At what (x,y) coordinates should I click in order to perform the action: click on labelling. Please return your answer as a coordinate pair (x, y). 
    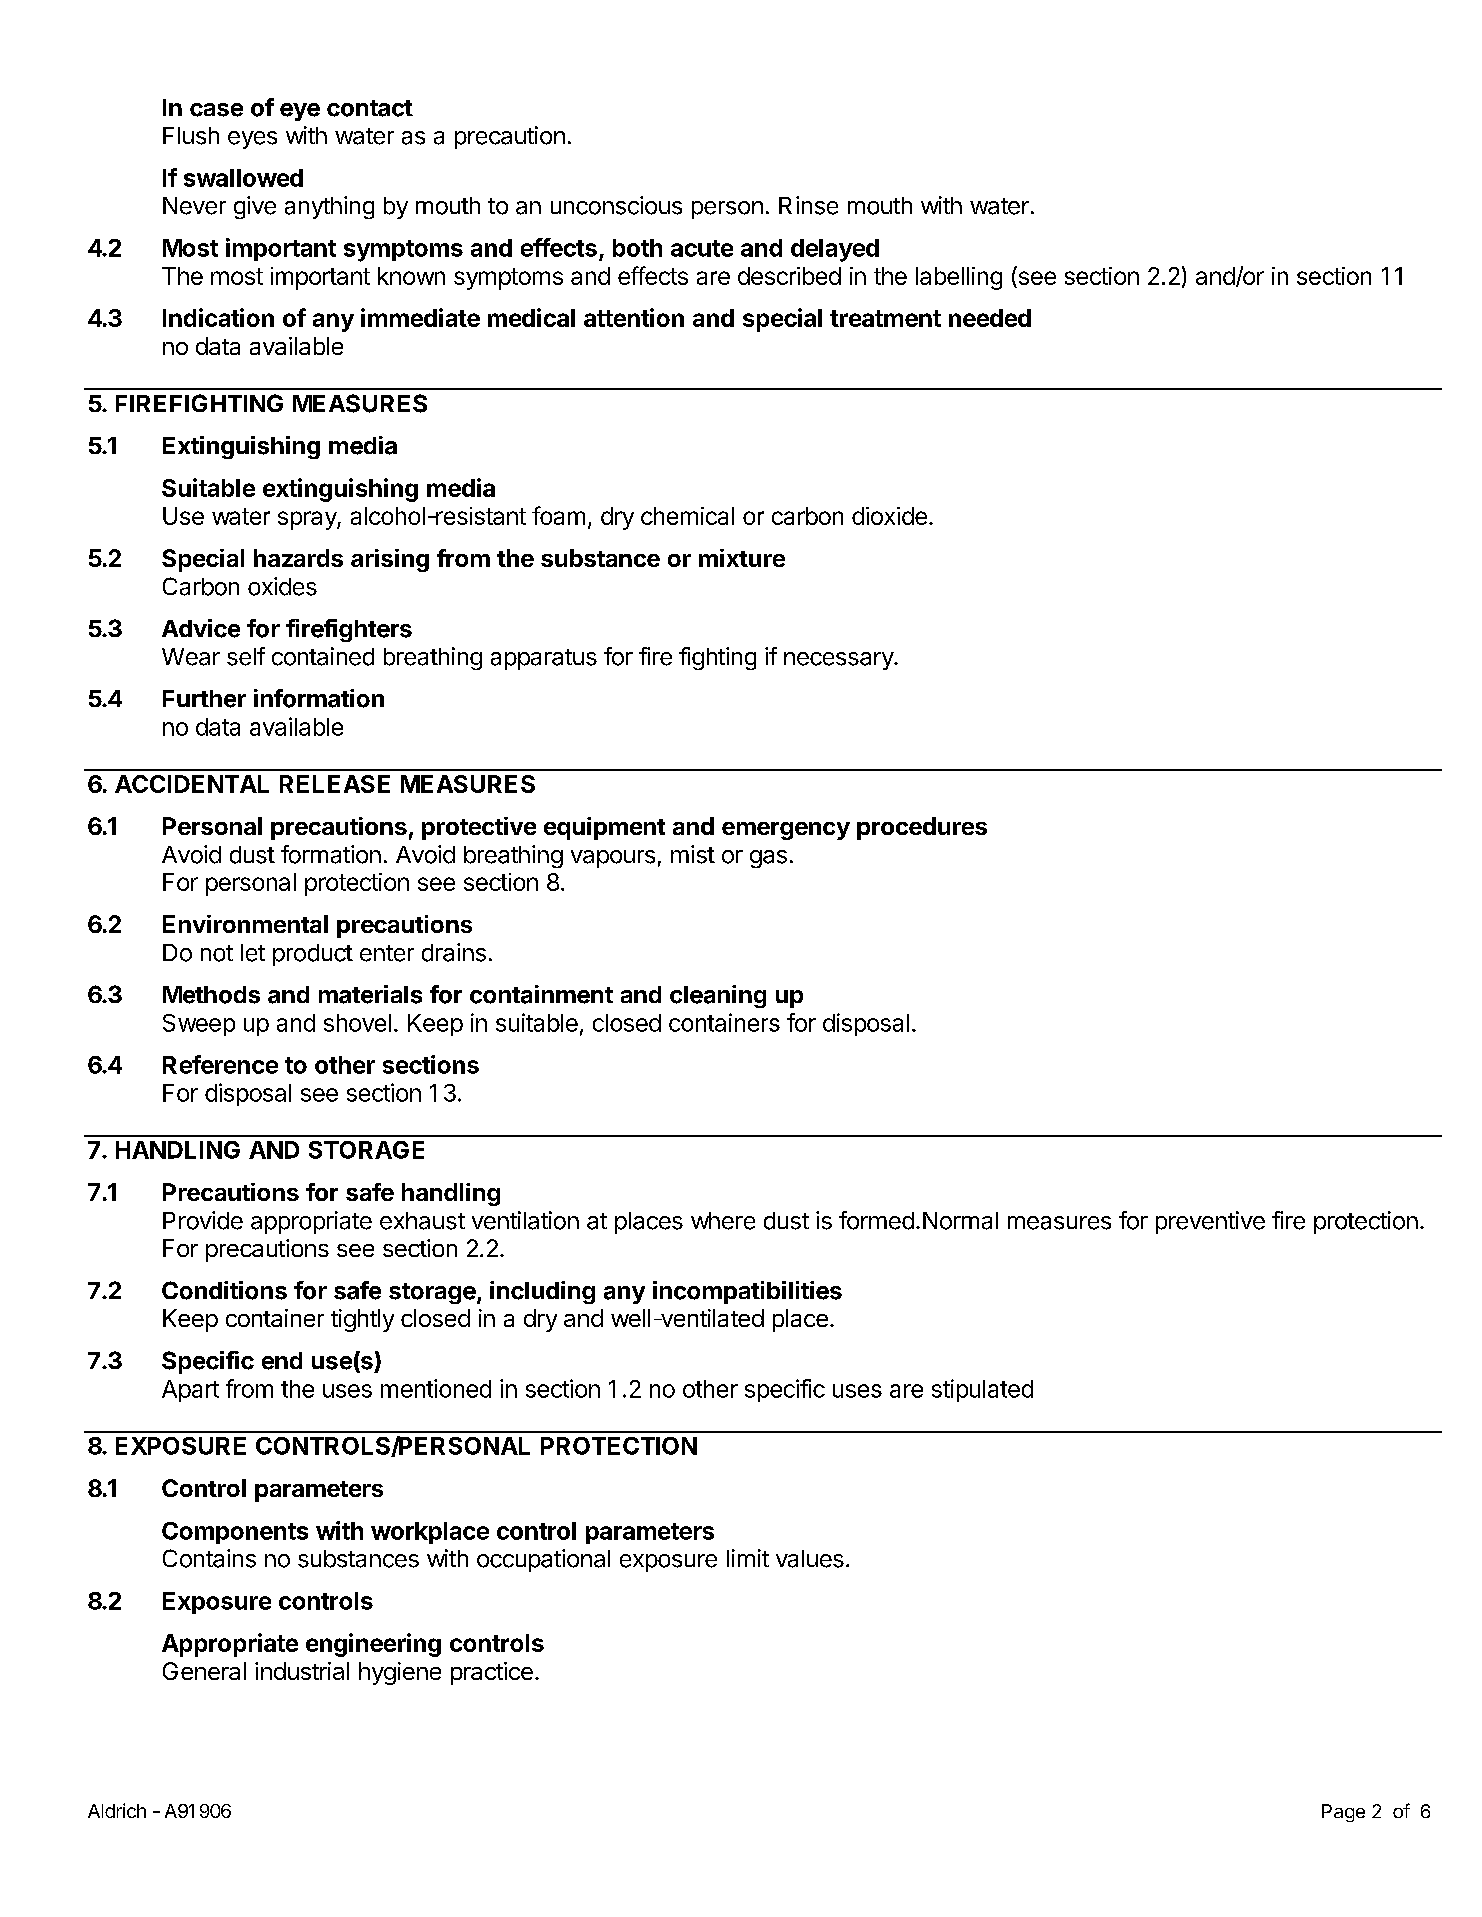
    Looking at the image, I should click on (959, 278).
